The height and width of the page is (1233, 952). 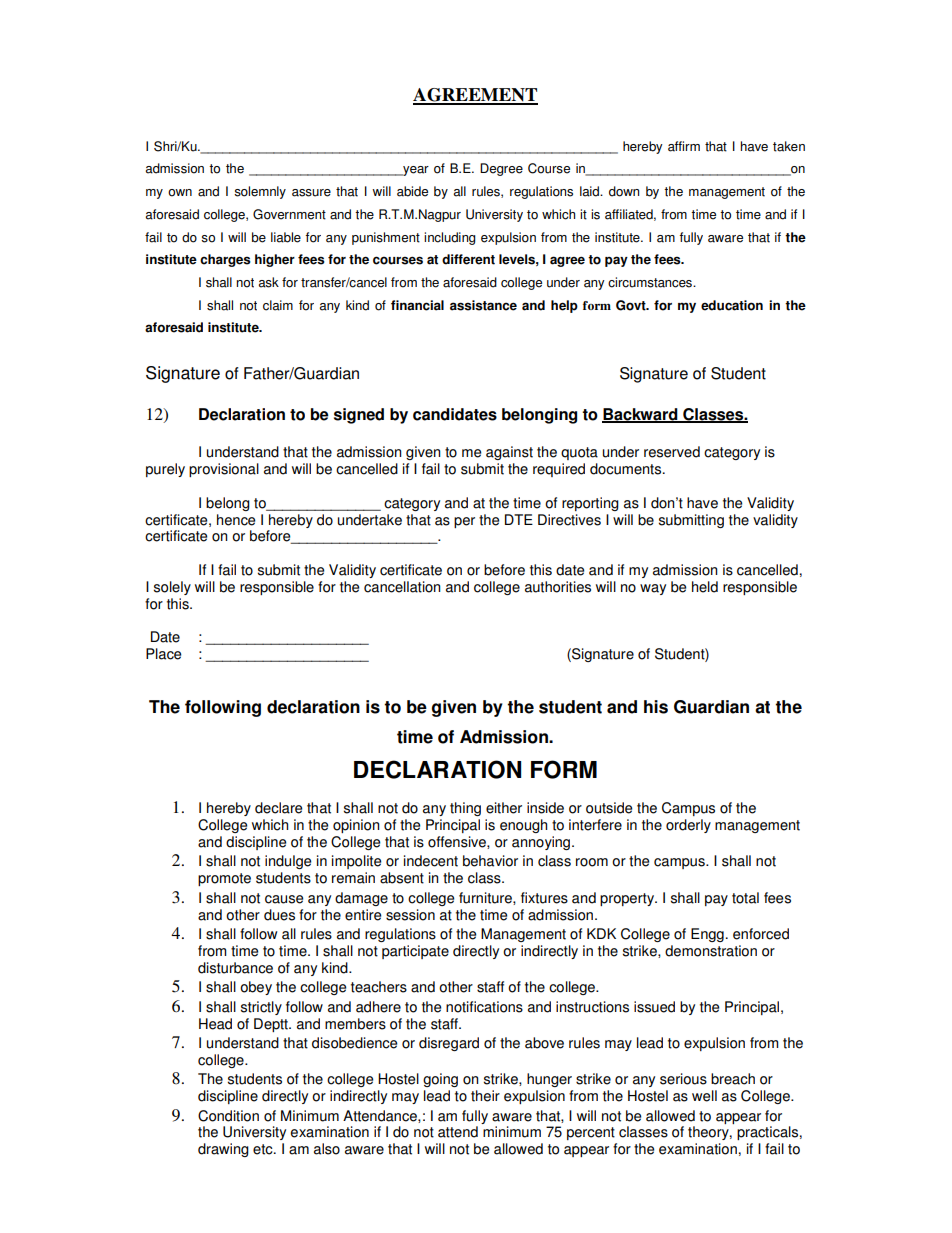 I want to click on Condition, so click(x=228, y=1116).
